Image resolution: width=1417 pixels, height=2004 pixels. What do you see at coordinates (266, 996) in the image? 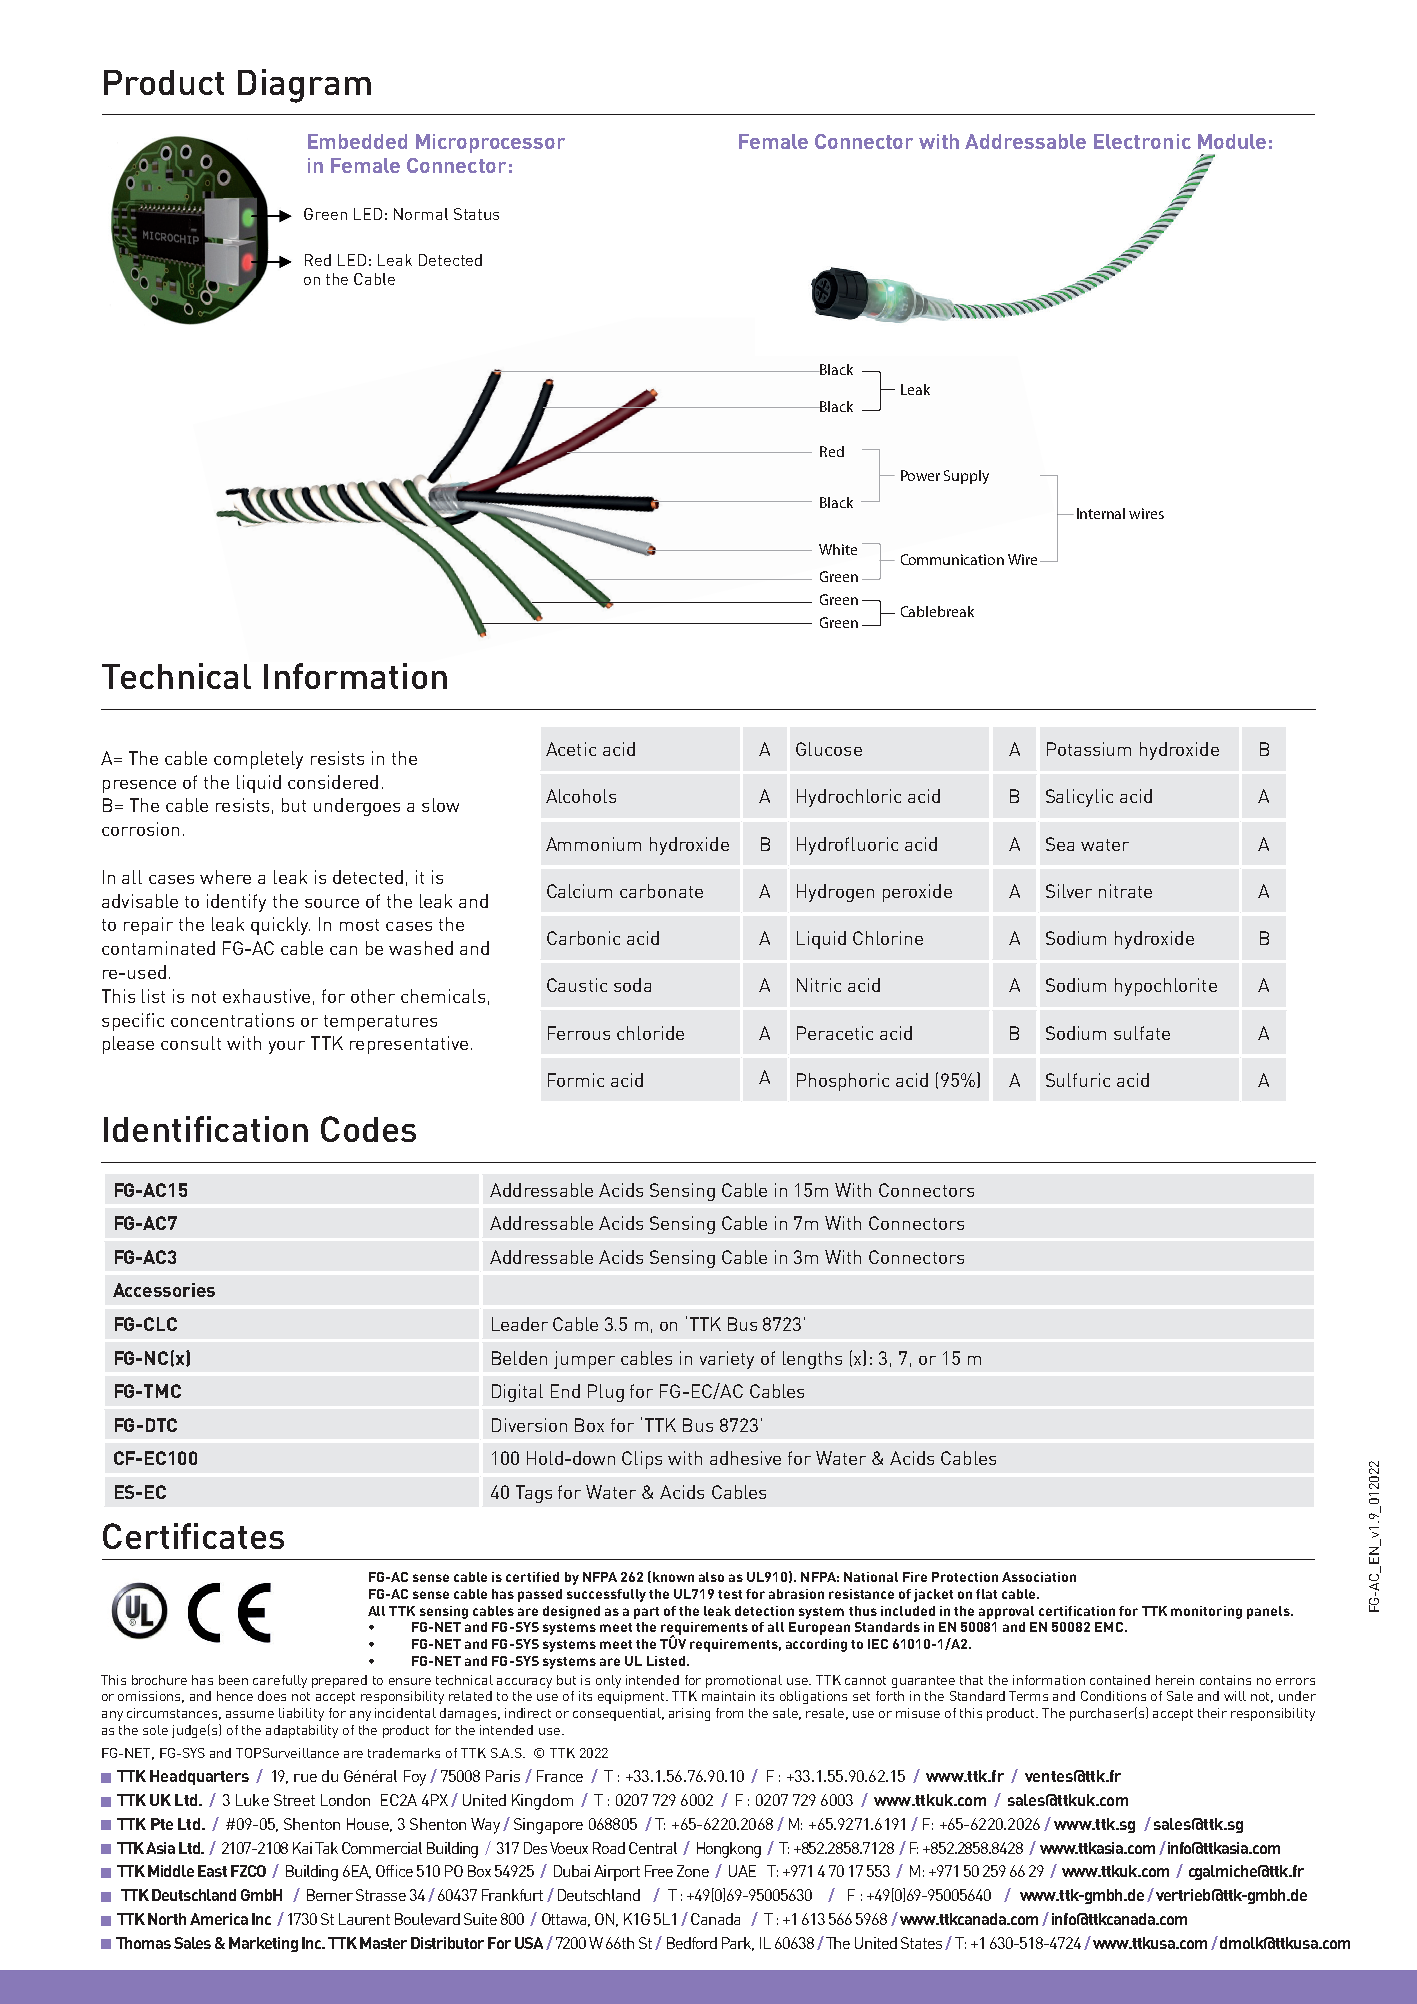
I see `exhaustive` at bounding box center [266, 996].
